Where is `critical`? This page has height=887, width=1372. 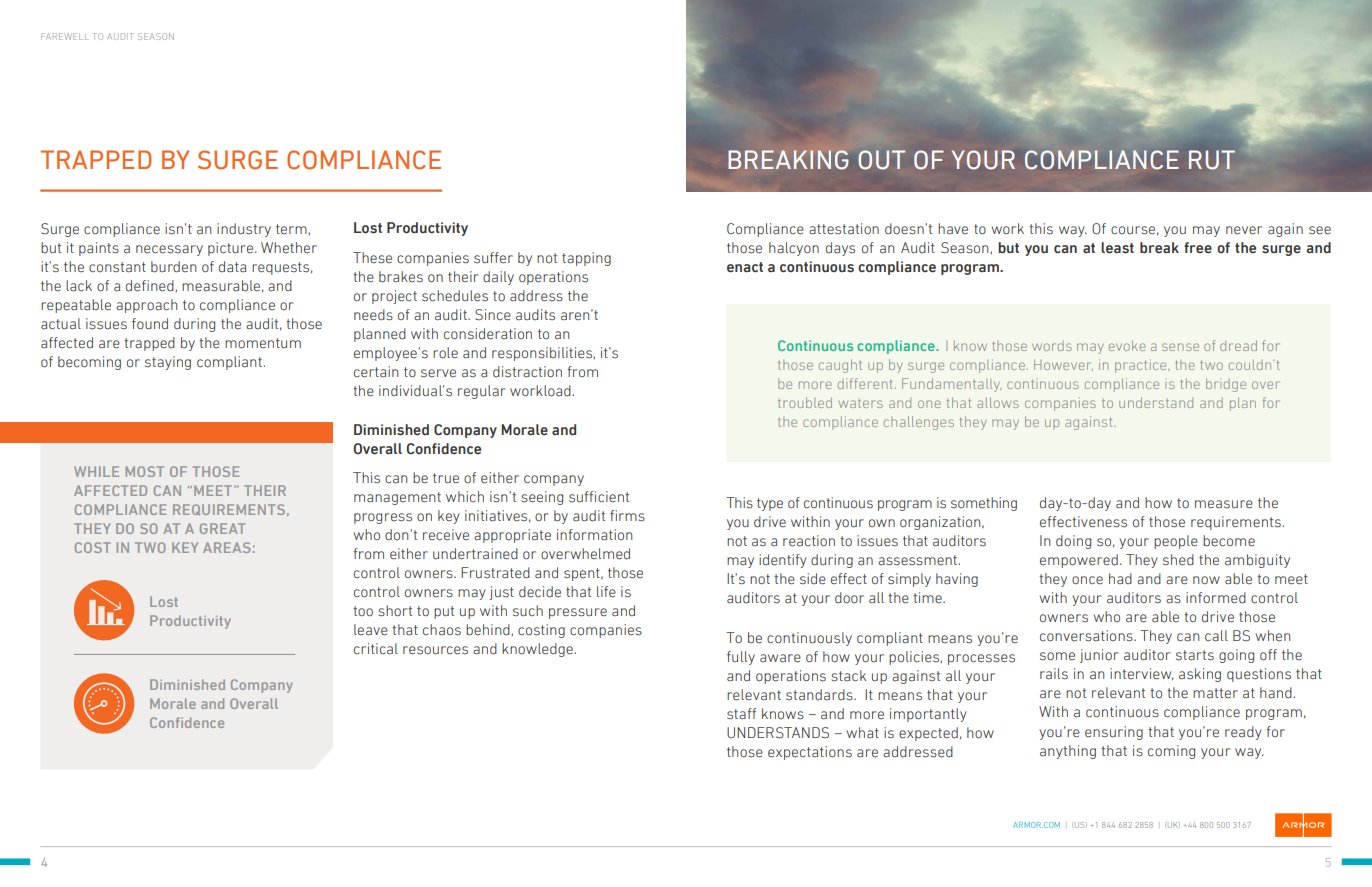
critical is located at coordinates (376, 649).
